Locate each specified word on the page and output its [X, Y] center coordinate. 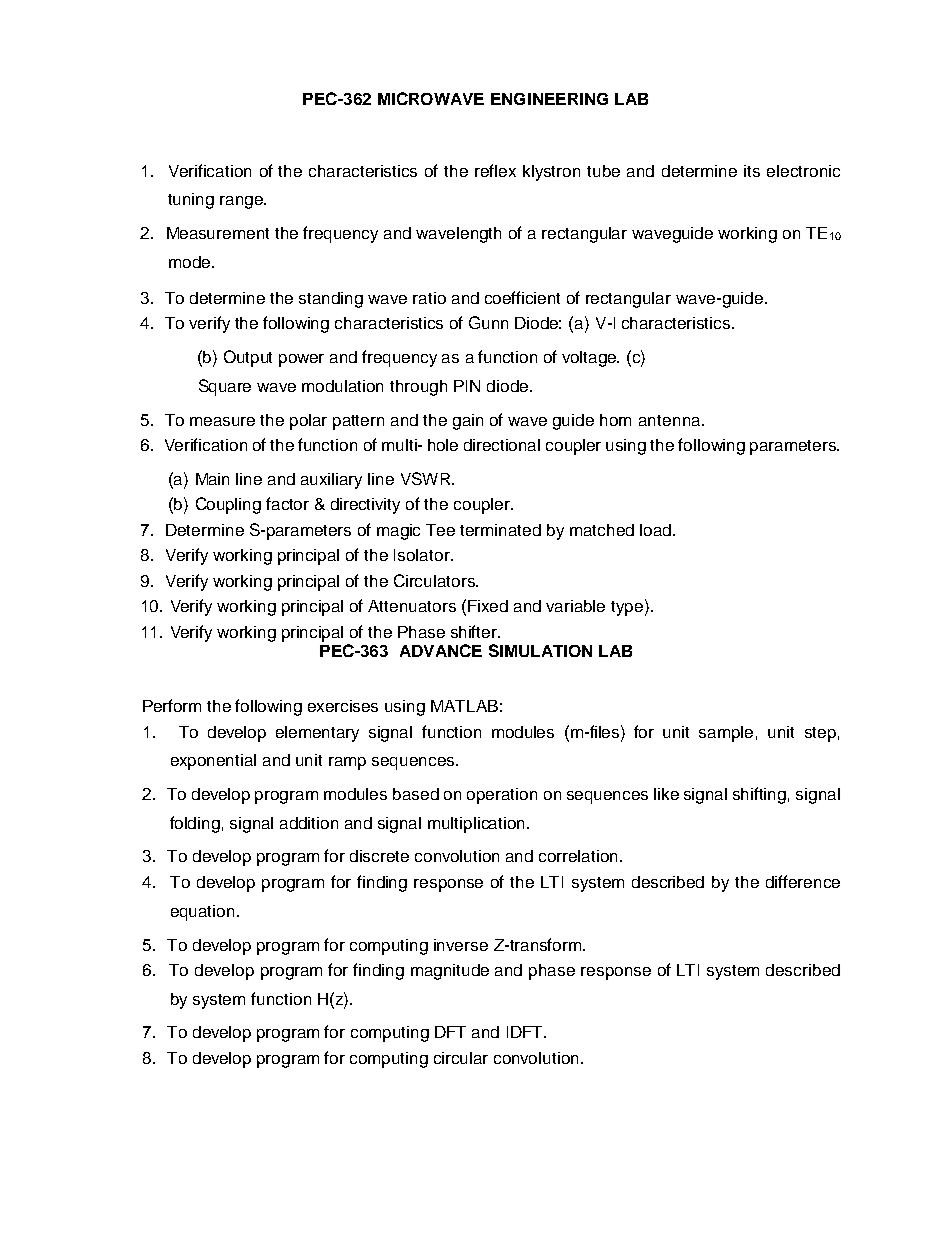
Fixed [488, 606]
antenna [671, 420]
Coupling [228, 505]
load [657, 530]
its [752, 171]
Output [248, 358]
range [242, 202]
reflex [495, 170]
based [416, 794]
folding [195, 824]
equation [202, 913]
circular [461, 1058]
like [666, 794]
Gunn [488, 322]
